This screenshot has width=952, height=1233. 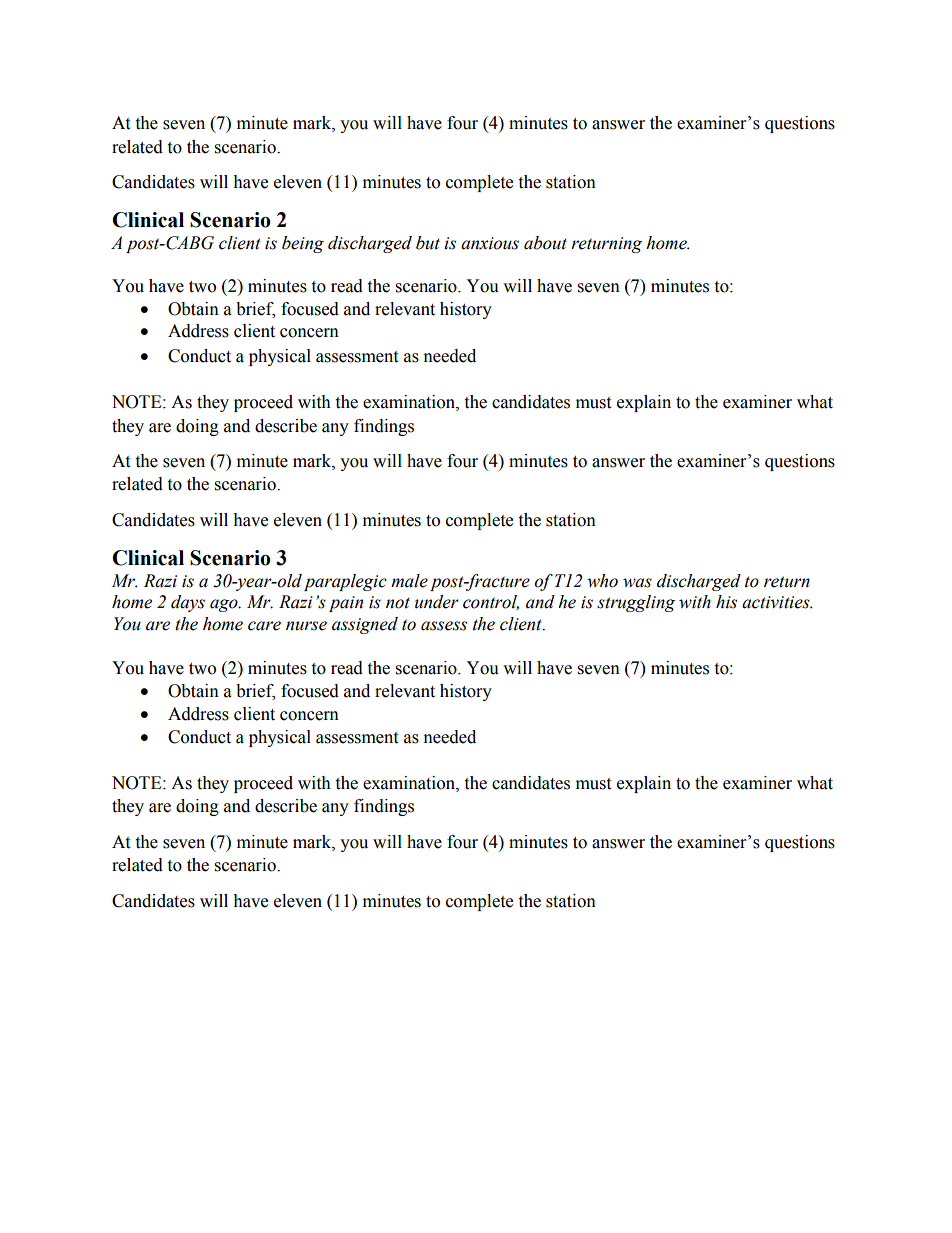 What do you see at coordinates (428, 243) in the screenshot?
I see `but` at bounding box center [428, 243].
